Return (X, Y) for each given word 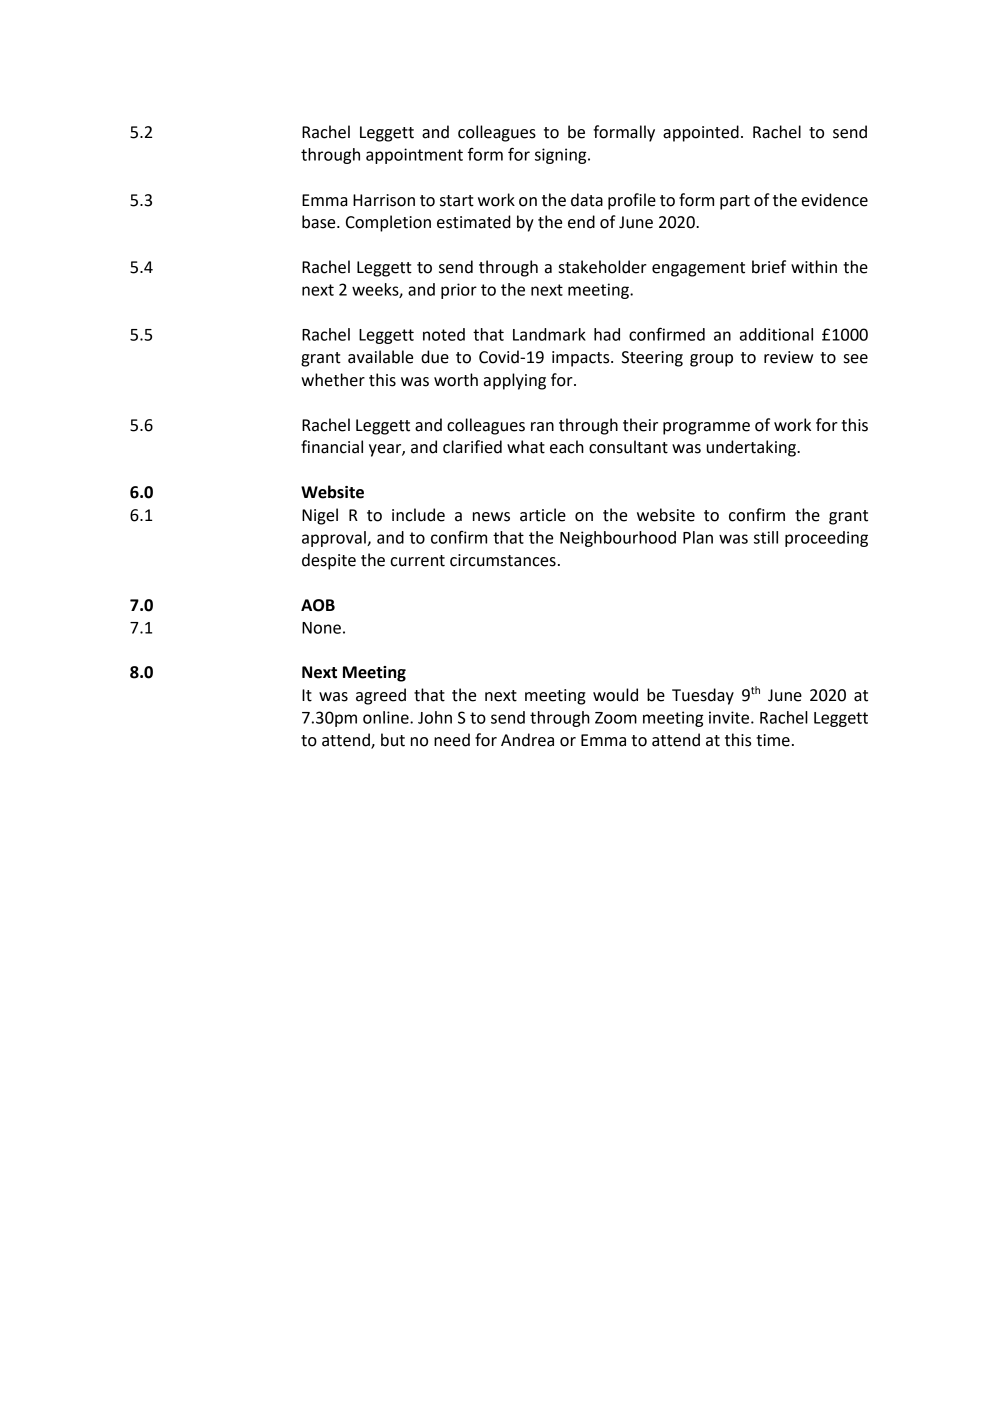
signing (562, 156)
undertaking (752, 448)
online (387, 717)
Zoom (616, 718)
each (567, 447)
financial (332, 447)
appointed (701, 133)
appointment (414, 156)
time (773, 740)
